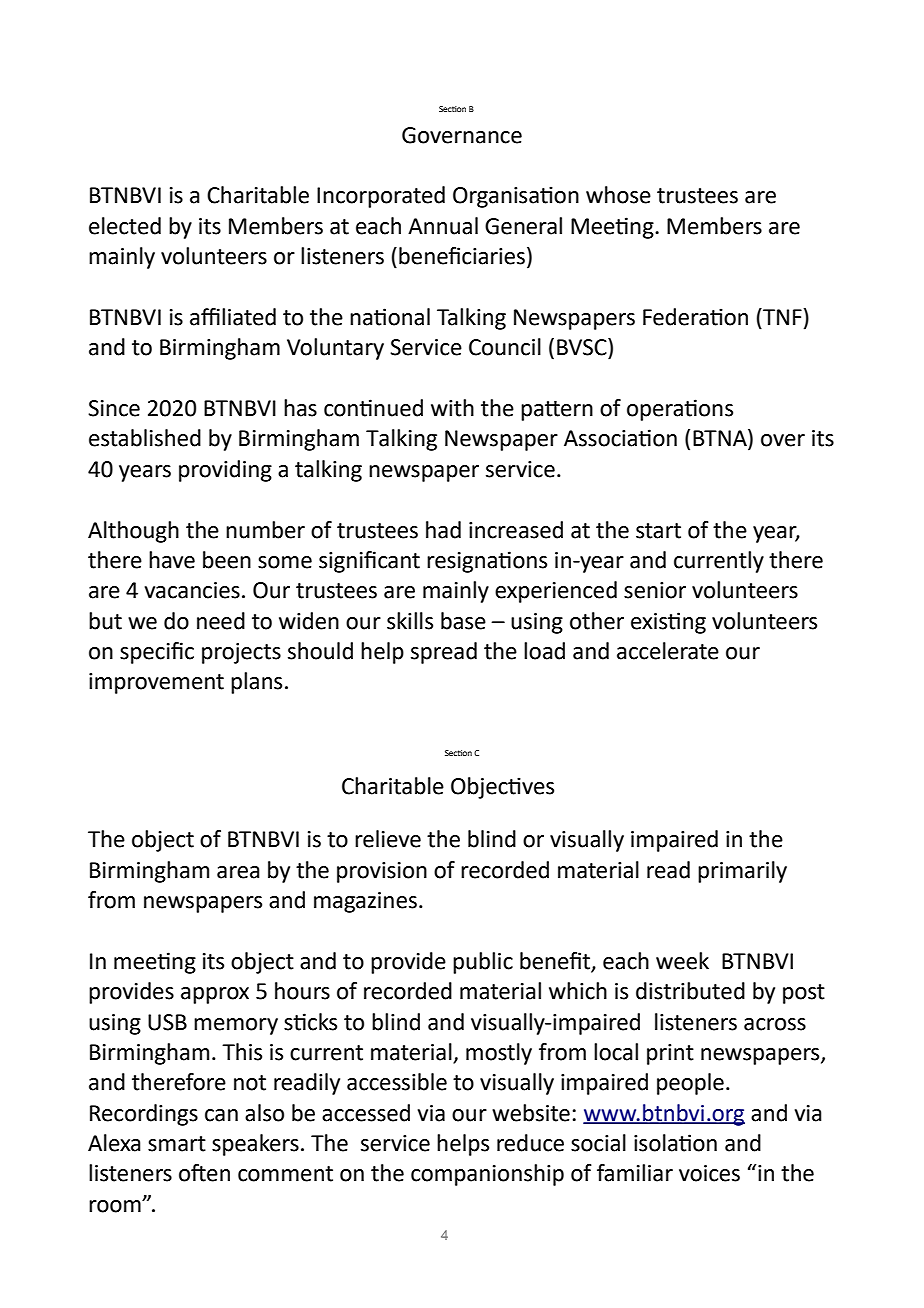 The image size is (924, 1308). I want to click on with, so click(452, 408).
